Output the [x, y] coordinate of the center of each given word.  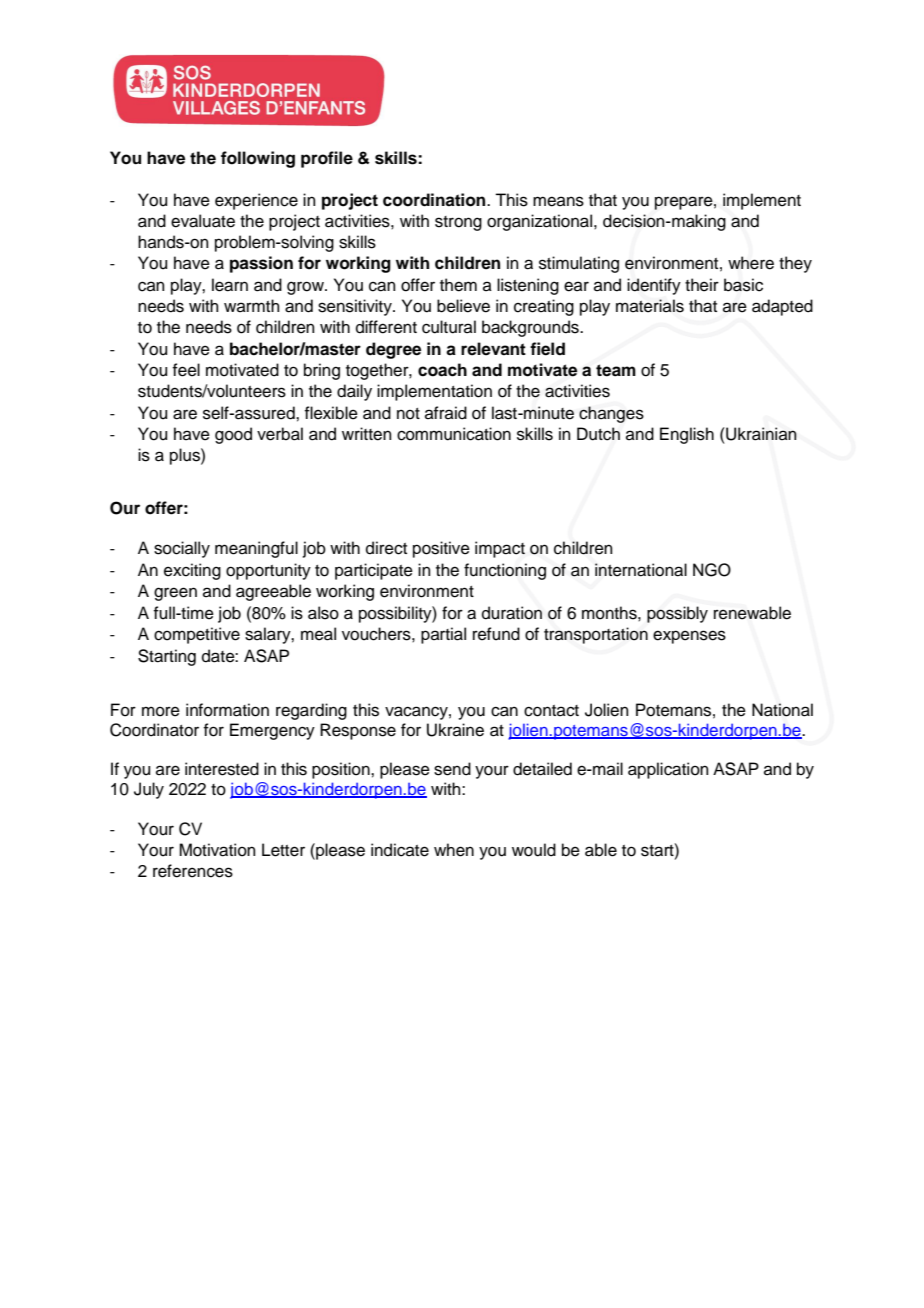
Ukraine [455, 730]
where [751, 263]
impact [500, 549]
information [227, 710]
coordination [435, 200]
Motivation [217, 850]
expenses [689, 637]
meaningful [256, 549]
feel [186, 370]
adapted [782, 307]
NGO [712, 570]
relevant [493, 349]
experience [256, 201]
